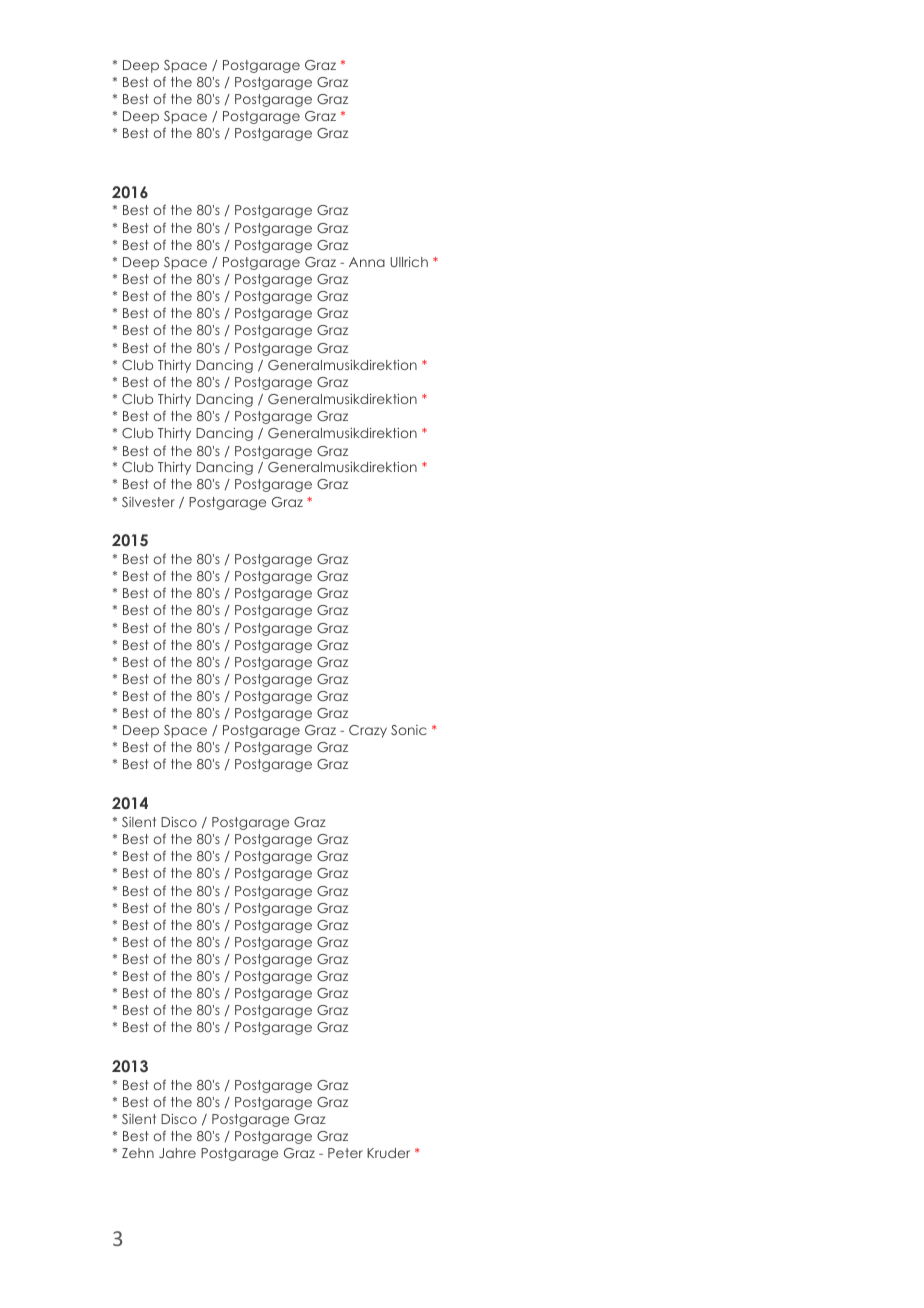 The height and width of the document is (1308, 924). Describe the element at coordinates (148, 502) in the document. I see `Silvester` at that location.
